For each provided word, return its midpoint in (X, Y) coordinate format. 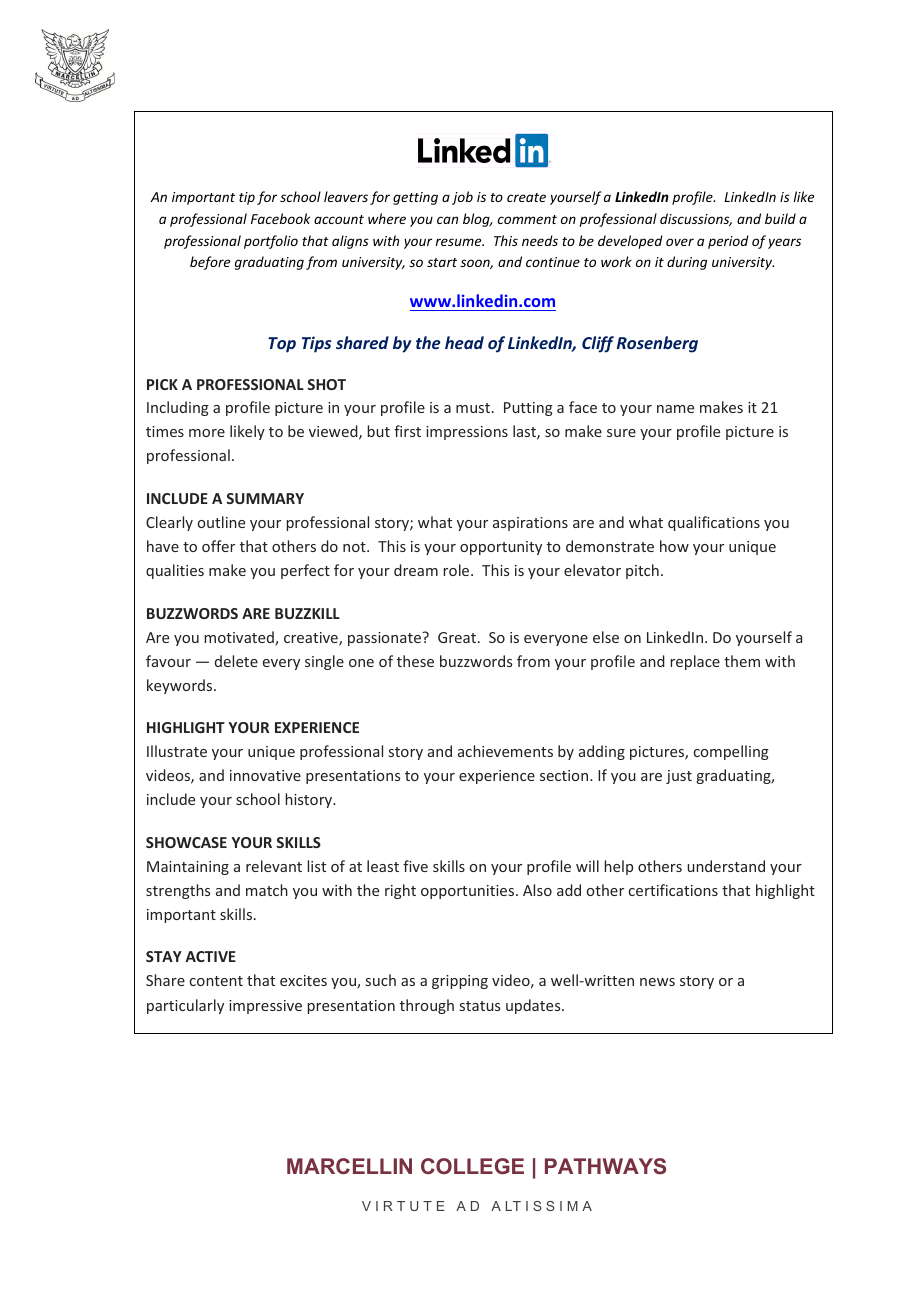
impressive (265, 1007)
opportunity (501, 548)
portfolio (271, 242)
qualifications (714, 523)
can (447, 220)
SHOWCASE (186, 842)
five (415, 866)
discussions (696, 219)
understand (726, 866)
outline (221, 522)
